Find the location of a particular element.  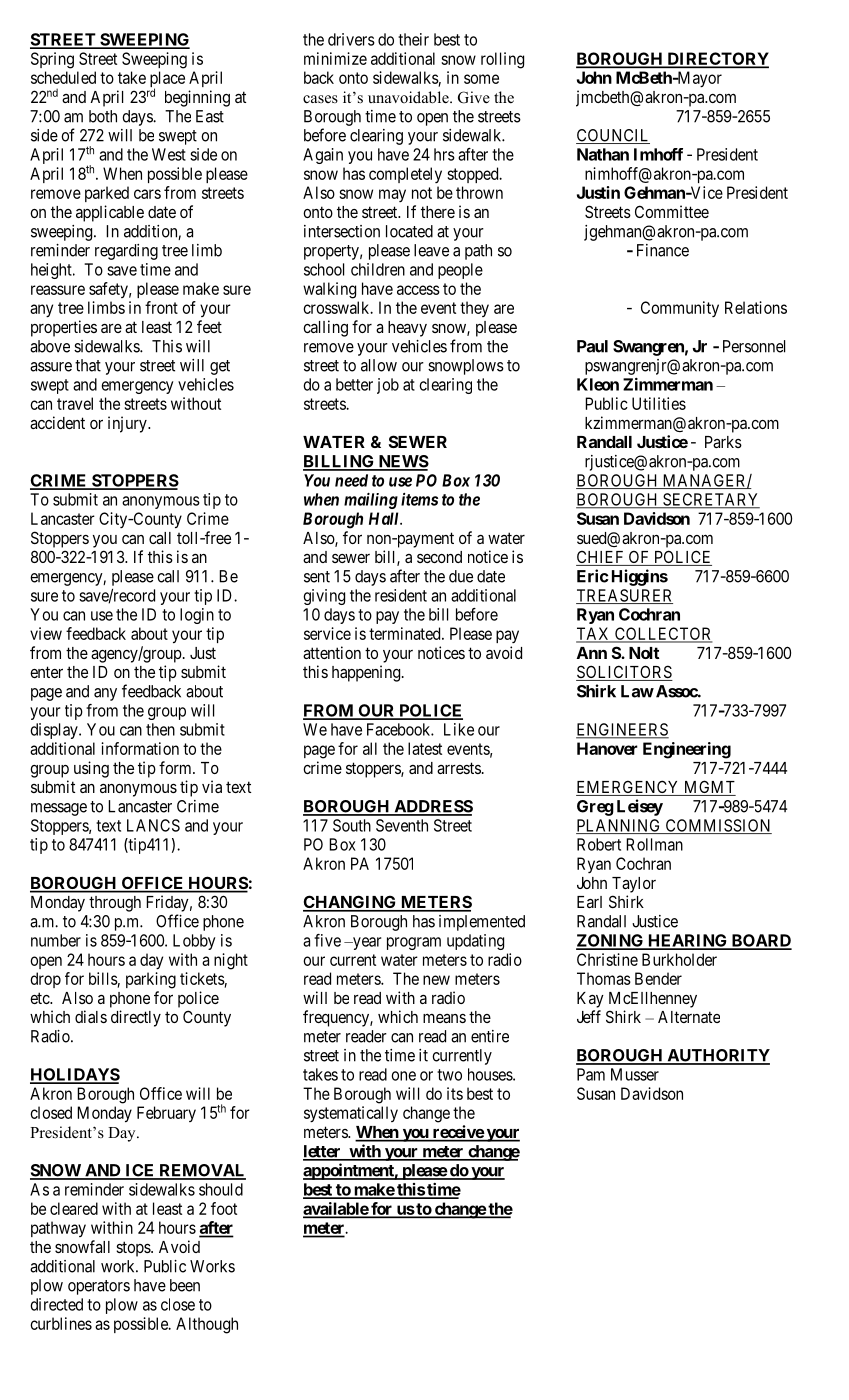

NEWS is located at coordinates (402, 462).
